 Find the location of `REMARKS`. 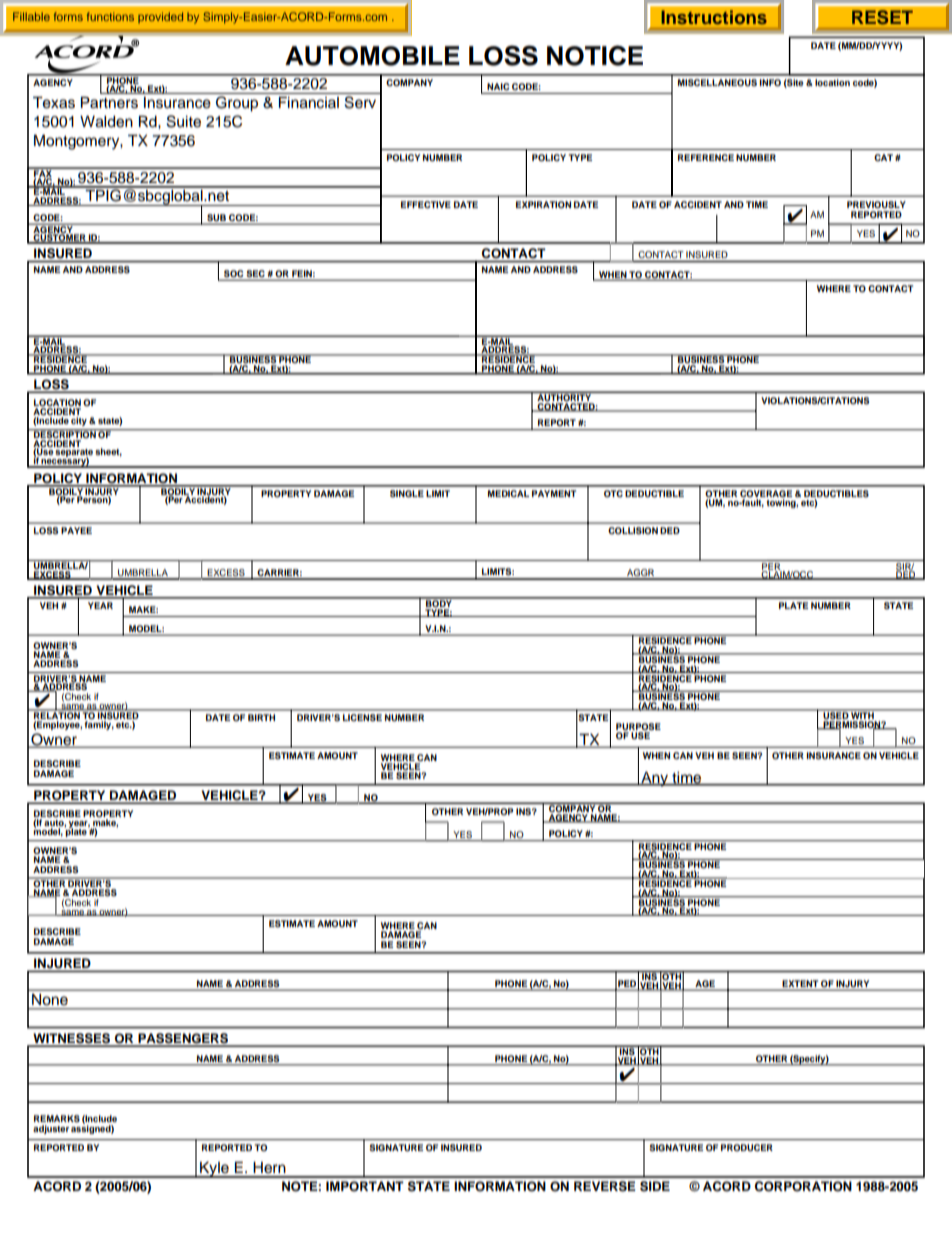

REMARKS is located at coordinates (57, 1118).
